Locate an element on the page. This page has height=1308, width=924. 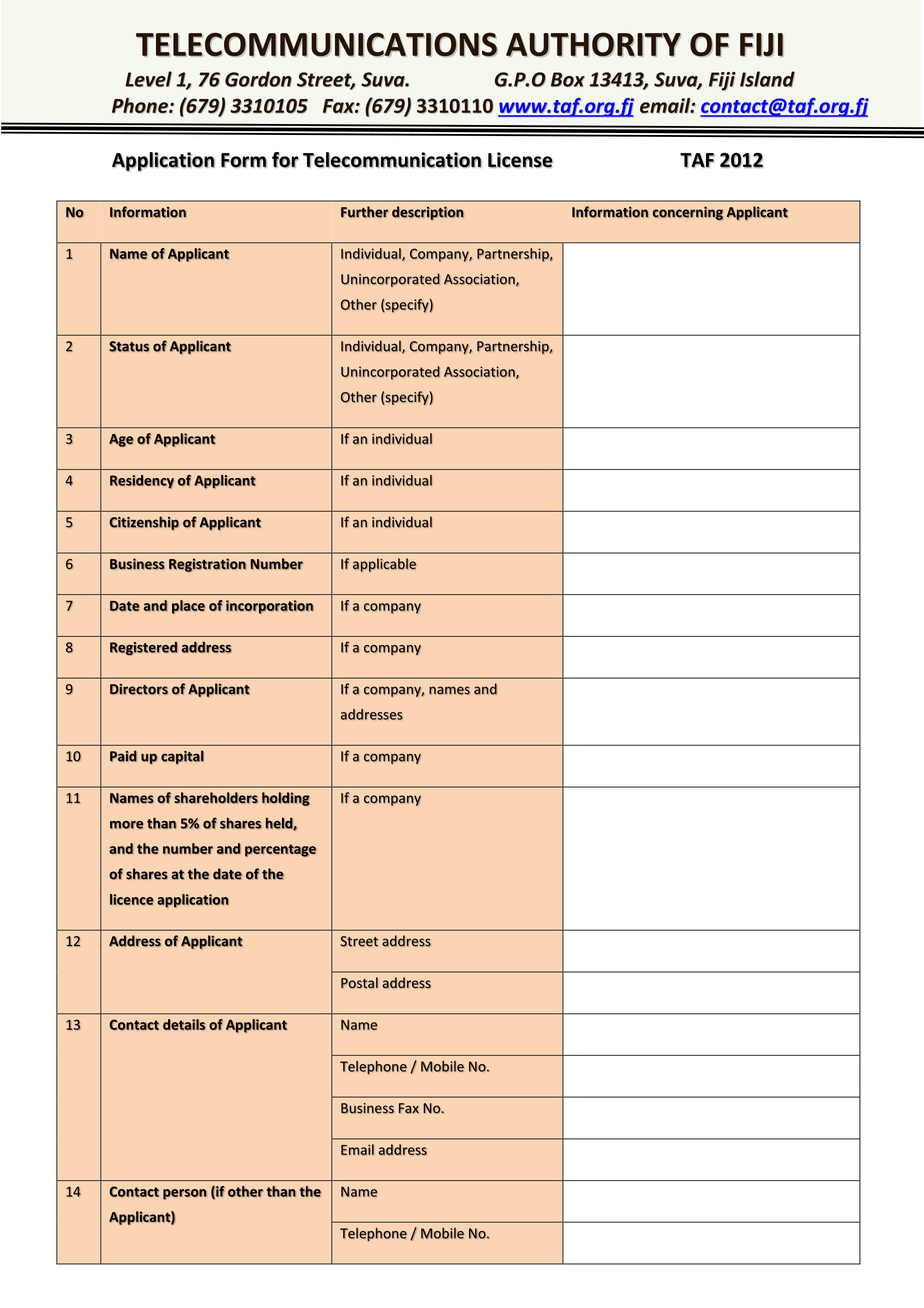
applicable is located at coordinates (384, 565).
